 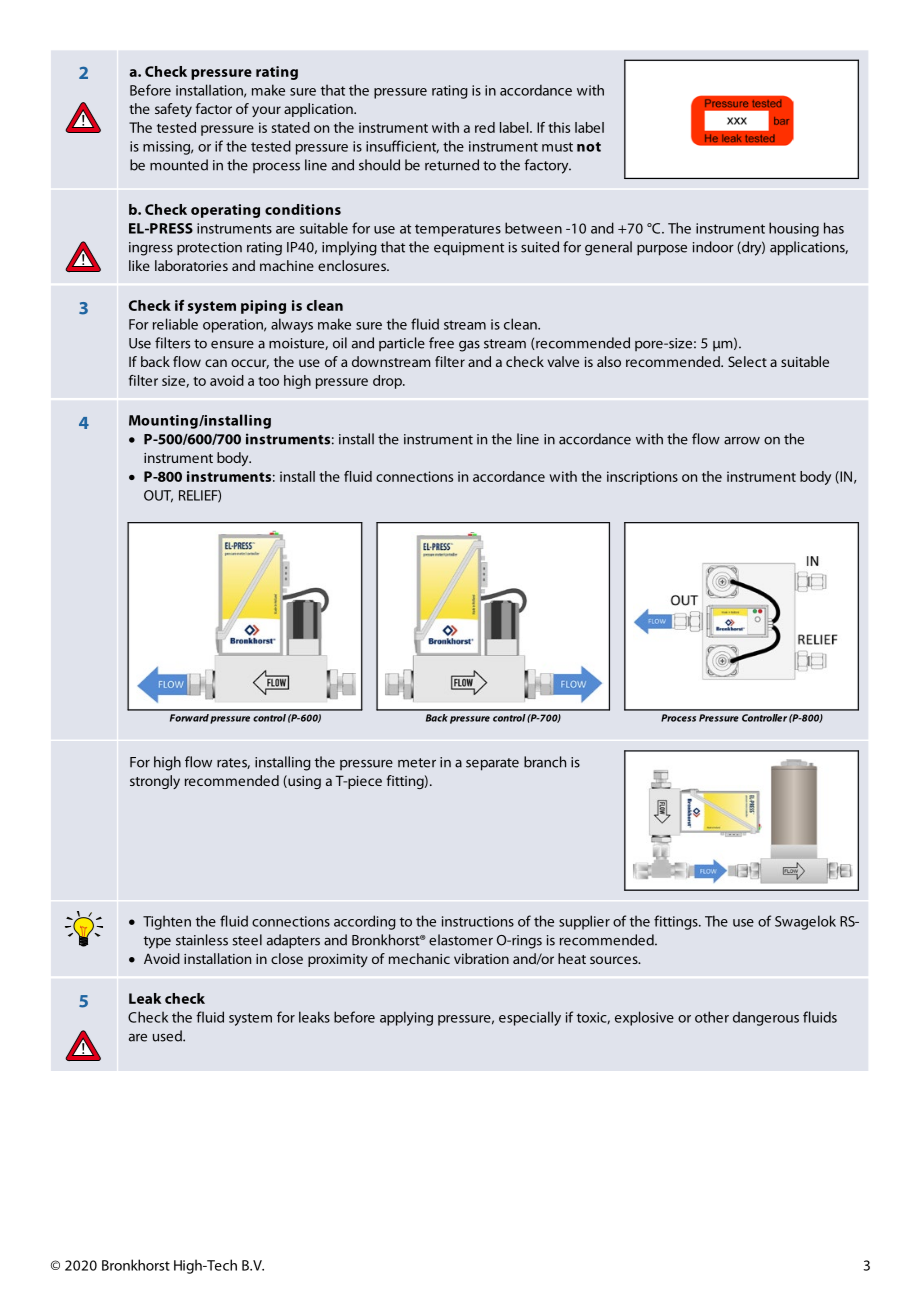 What do you see at coordinates (158, 496) in the image?
I see `OUT` at bounding box center [158, 496].
